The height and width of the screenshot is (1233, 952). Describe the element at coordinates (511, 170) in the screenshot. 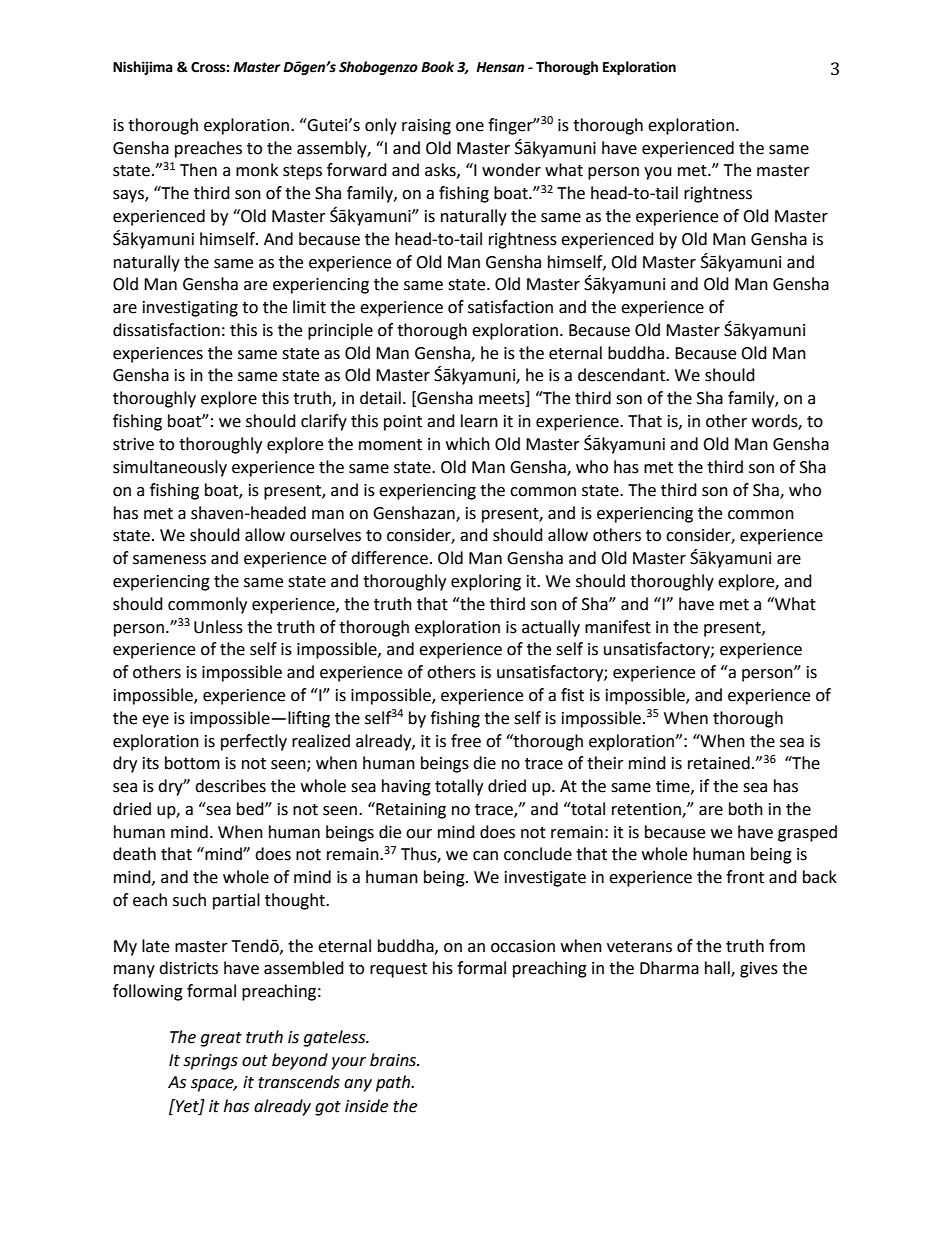

I see `wonder` at that location.
